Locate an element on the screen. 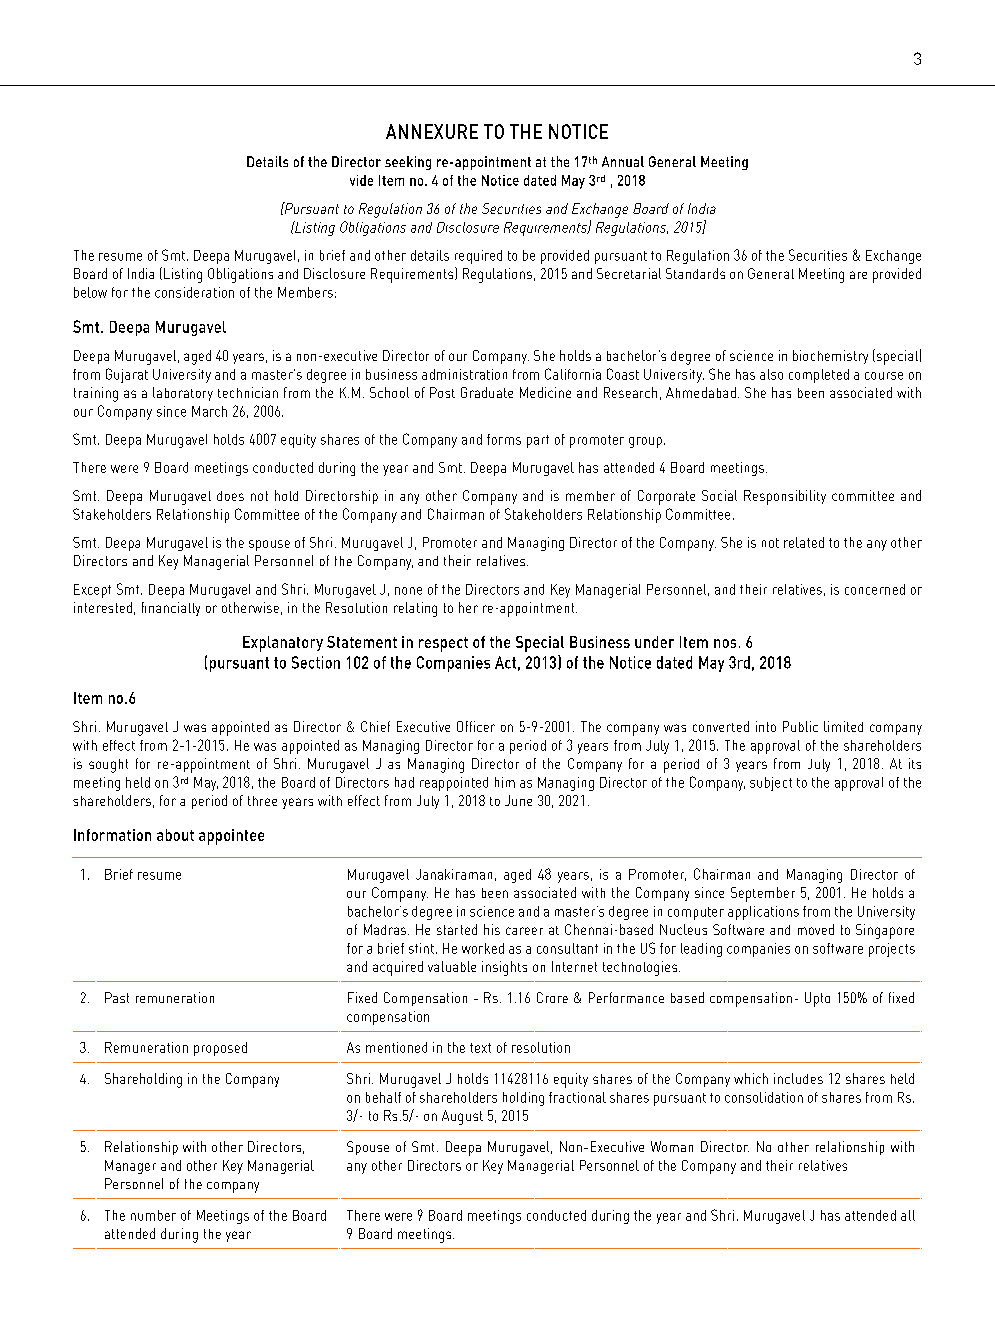 The width and height of the screenshot is (995, 1335). Past is located at coordinates (117, 997).
